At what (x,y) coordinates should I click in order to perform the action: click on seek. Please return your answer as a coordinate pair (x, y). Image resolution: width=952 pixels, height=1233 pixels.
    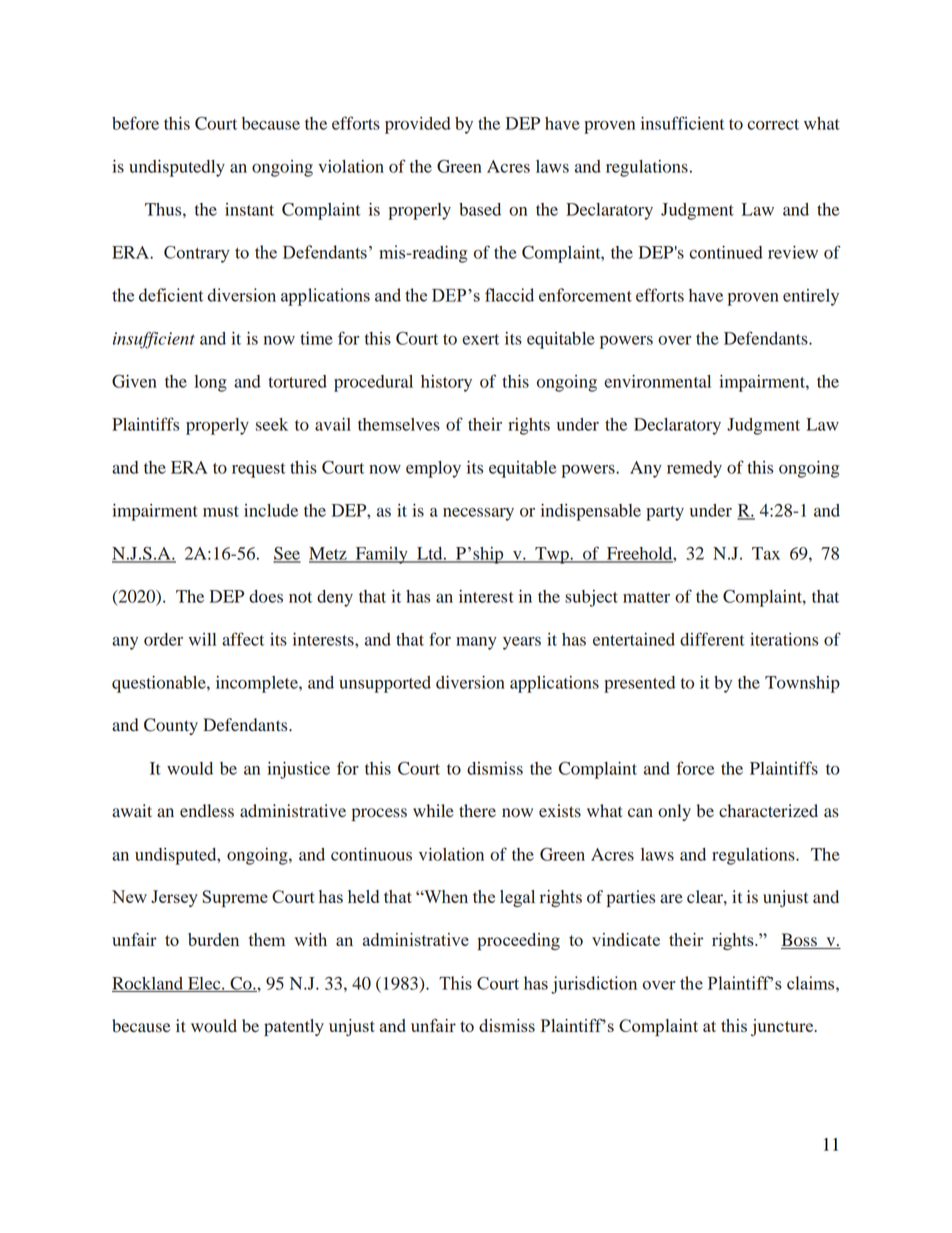
    Looking at the image, I should click on (272, 424).
